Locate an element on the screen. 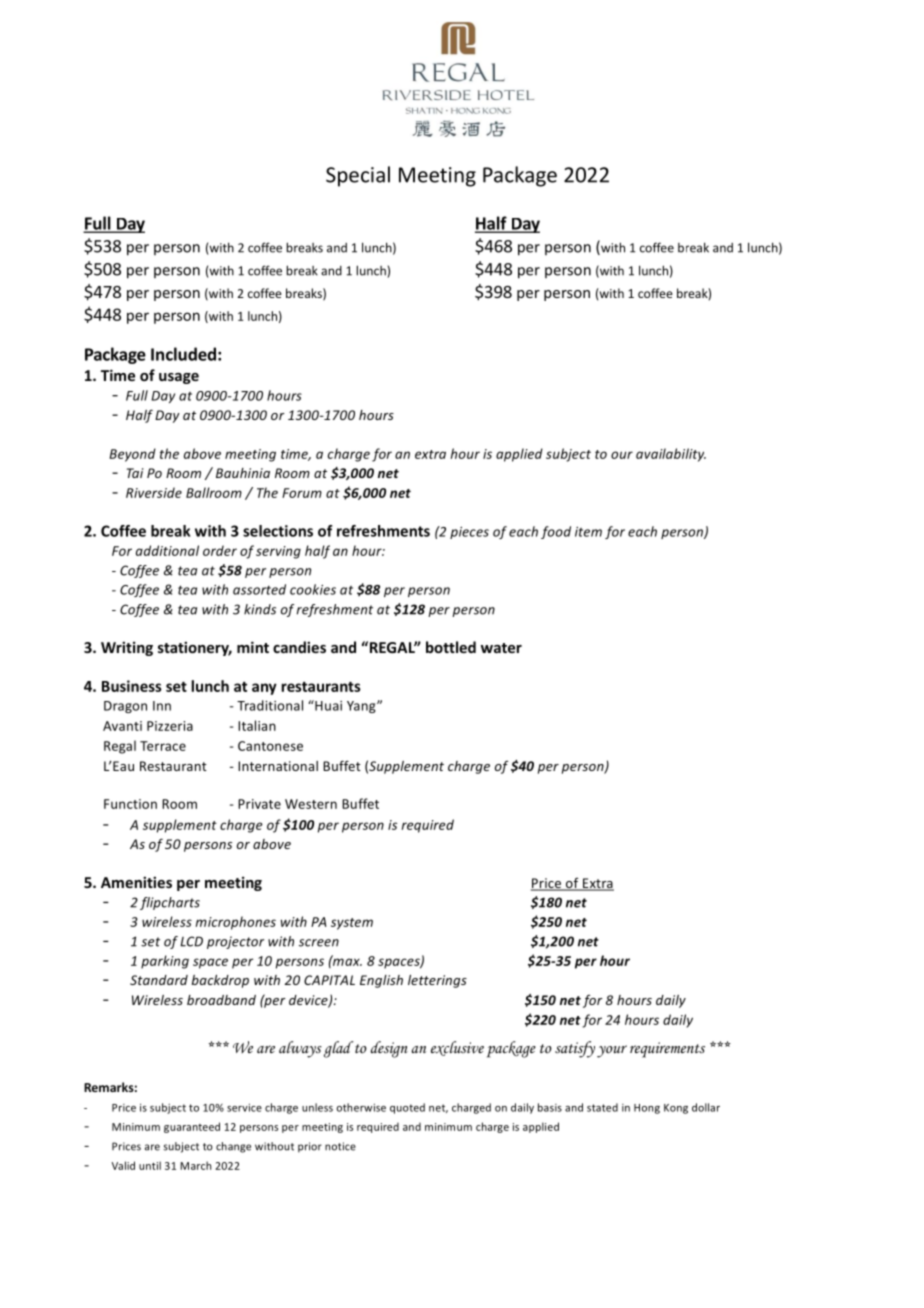  Included is located at coordinates (183, 354).
